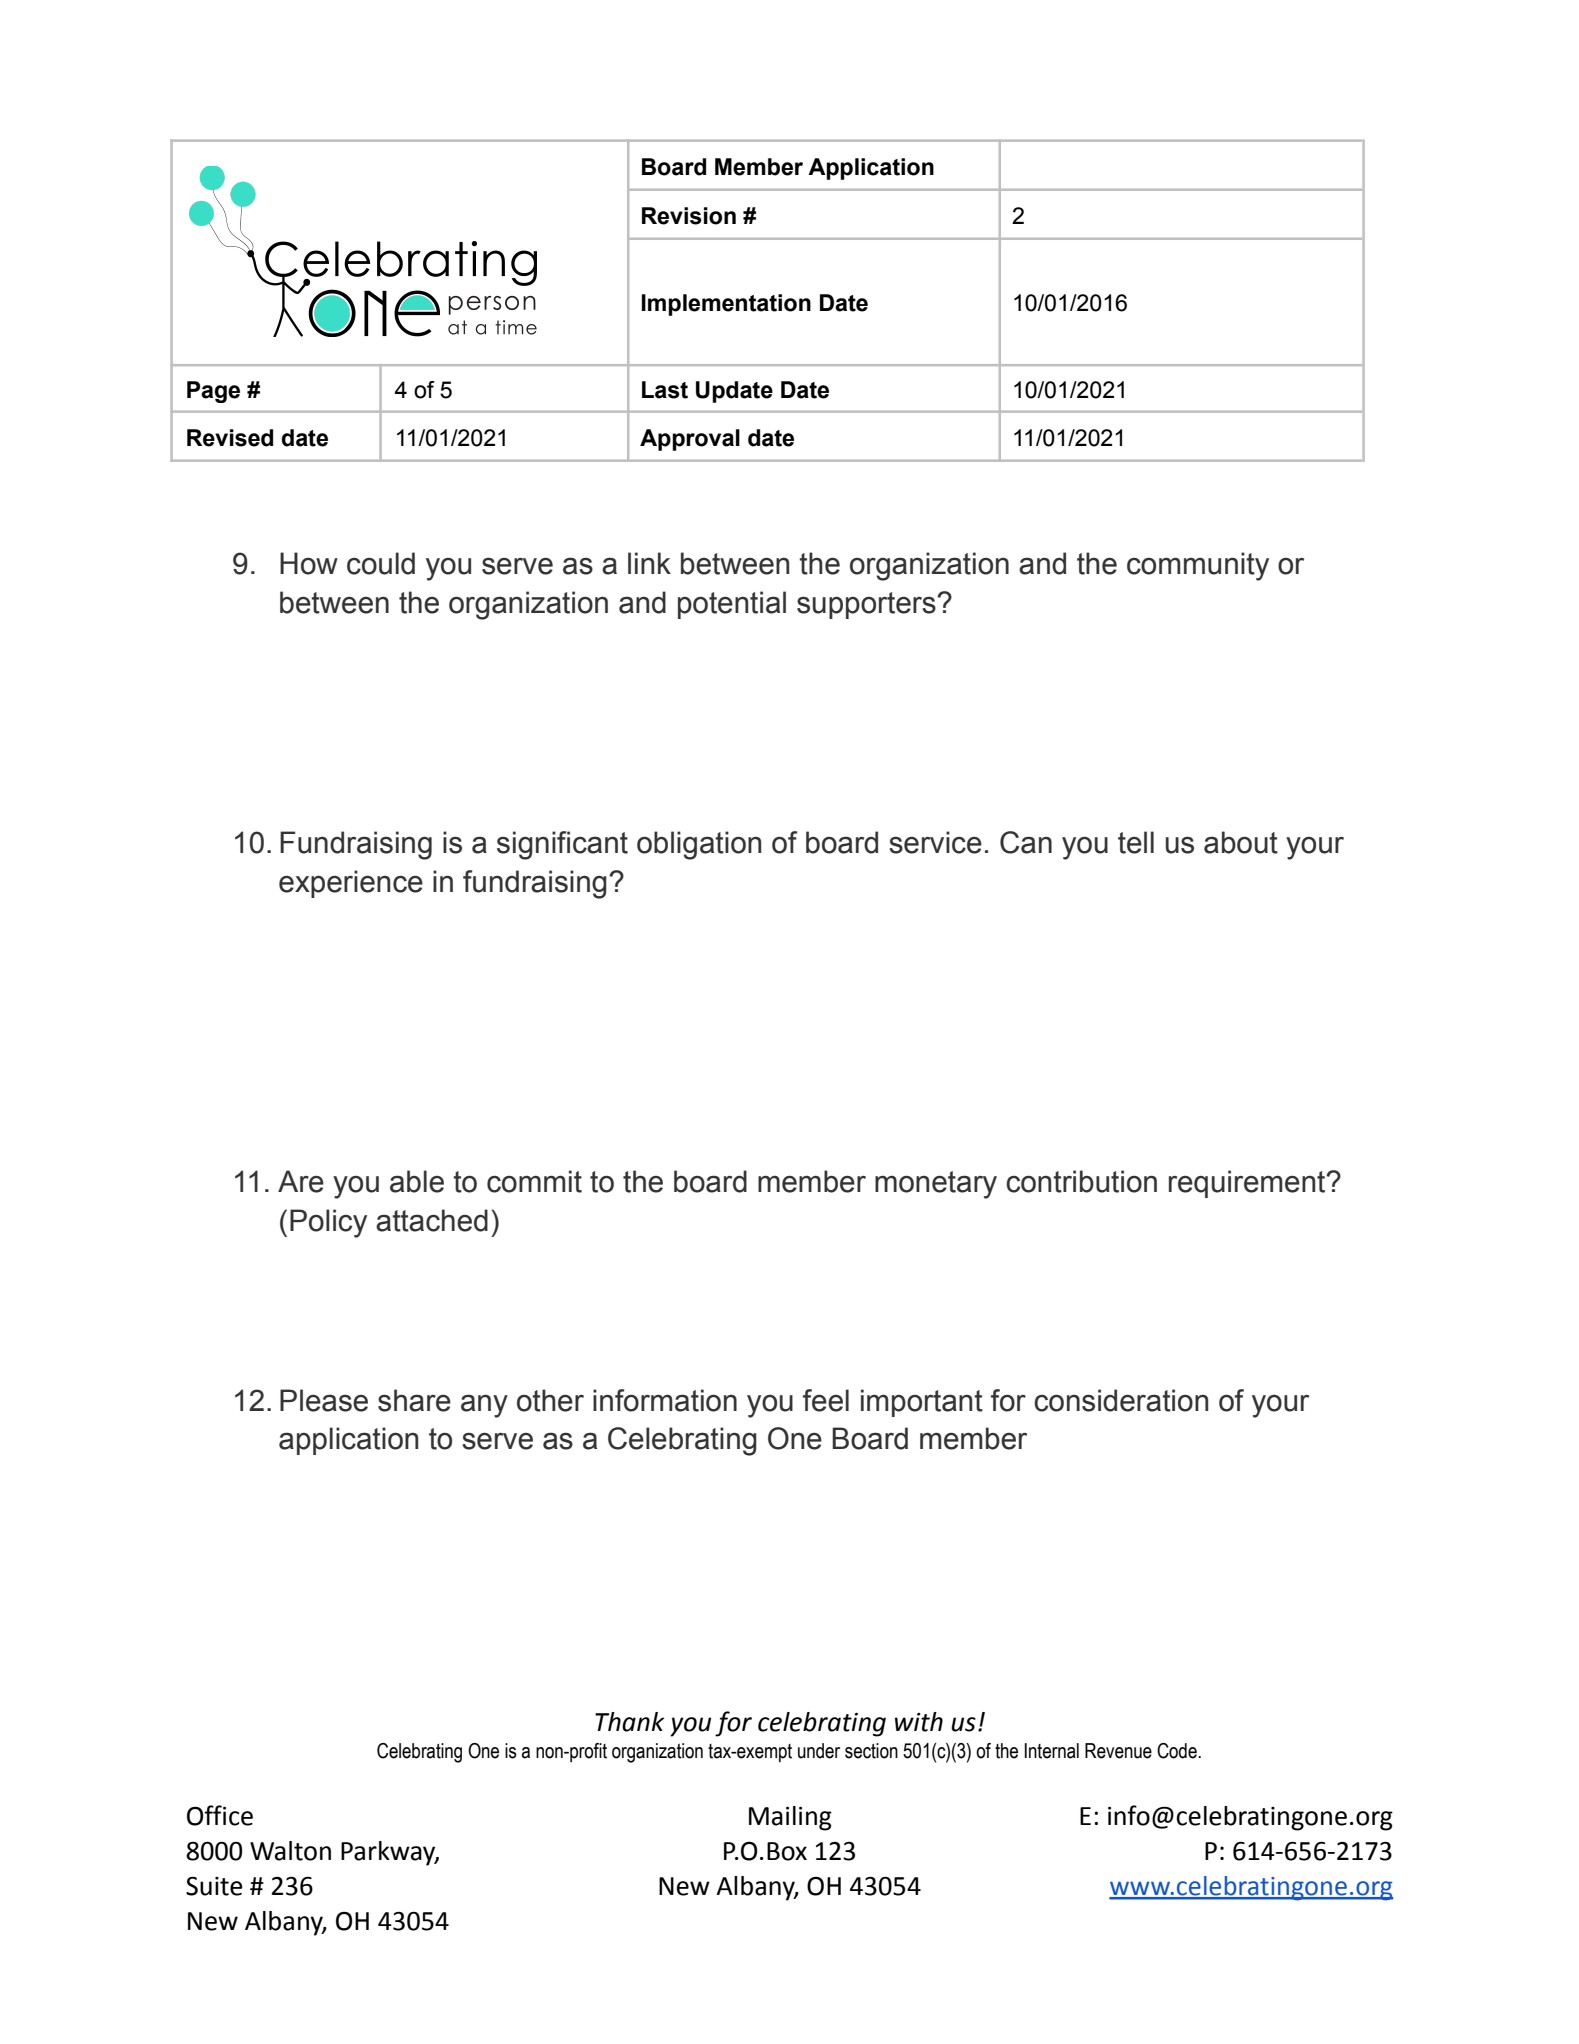 This screenshot has height=2044, width=1579. Describe the element at coordinates (213, 392) in the screenshot. I see `Page` at that location.
